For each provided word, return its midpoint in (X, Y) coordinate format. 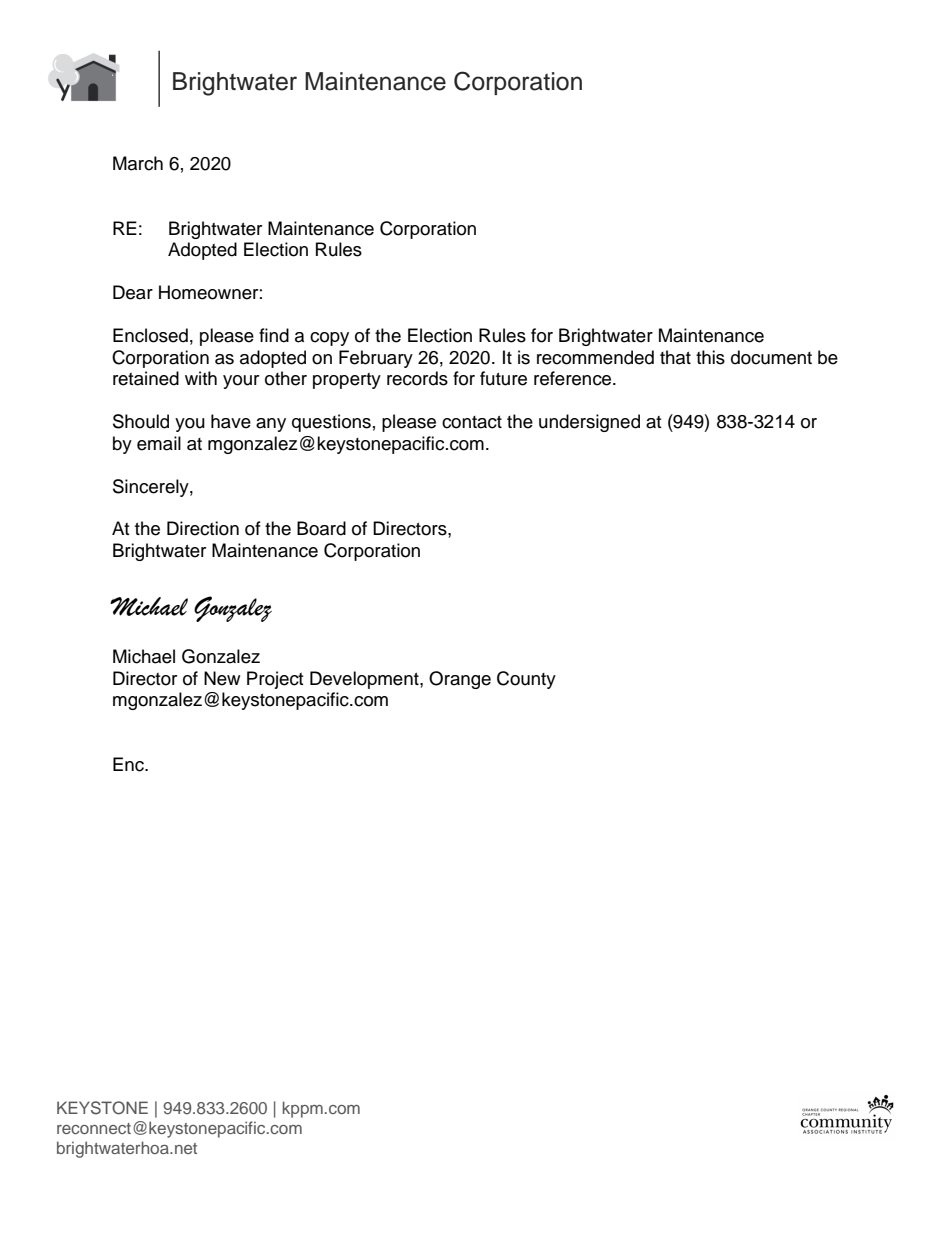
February (376, 359)
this (710, 357)
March (138, 163)
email (159, 443)
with (201, 378)
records (417, 378)
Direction (203, 528)
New (222, 678)
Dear (133, 292)
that (675, 357)
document (771, 357)
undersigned (589, 423)
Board (321, 528)
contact (472, 422)
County (526, 680)
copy (329, 339)
